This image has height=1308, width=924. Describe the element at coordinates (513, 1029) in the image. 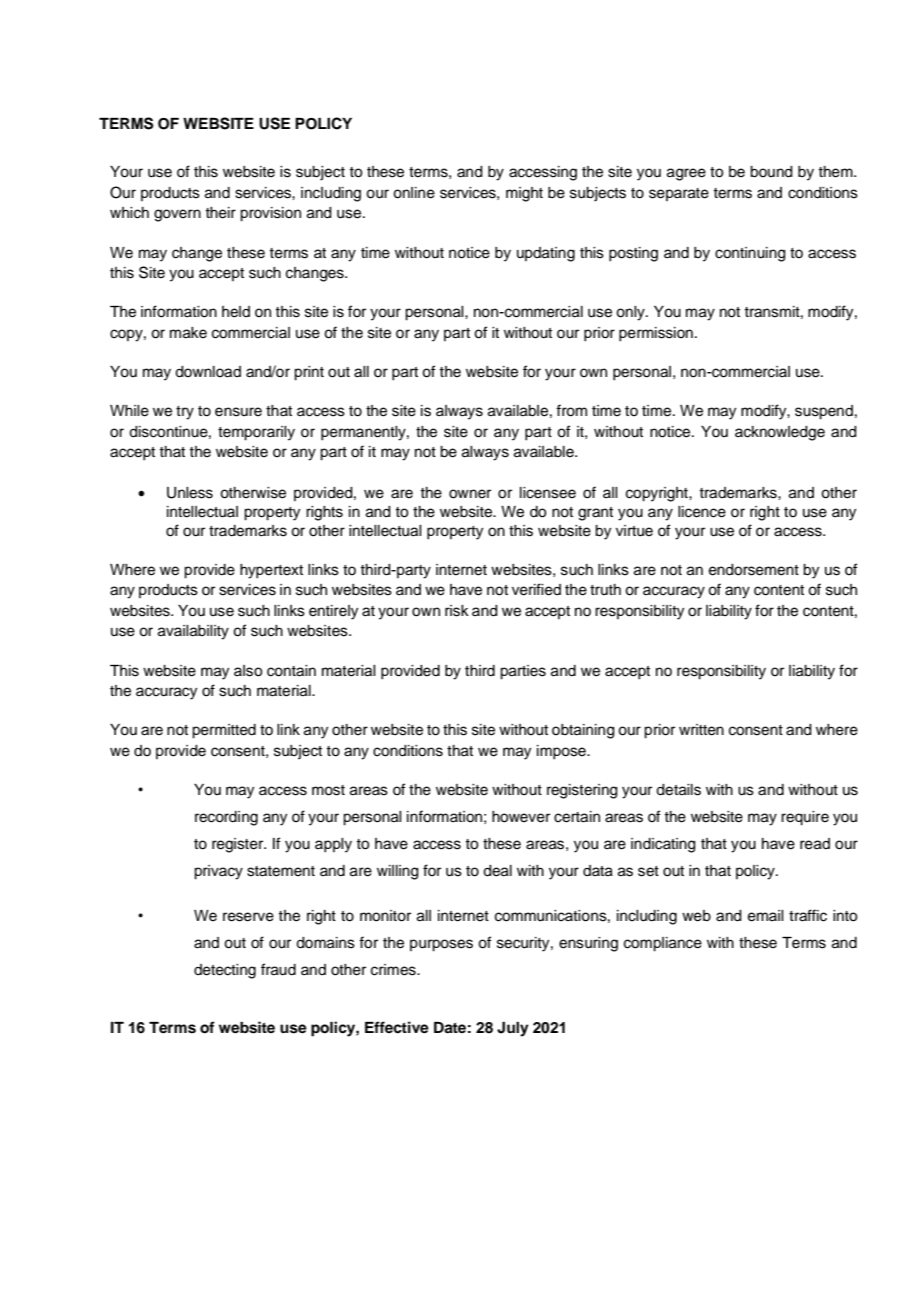

I see `July` at that location.
